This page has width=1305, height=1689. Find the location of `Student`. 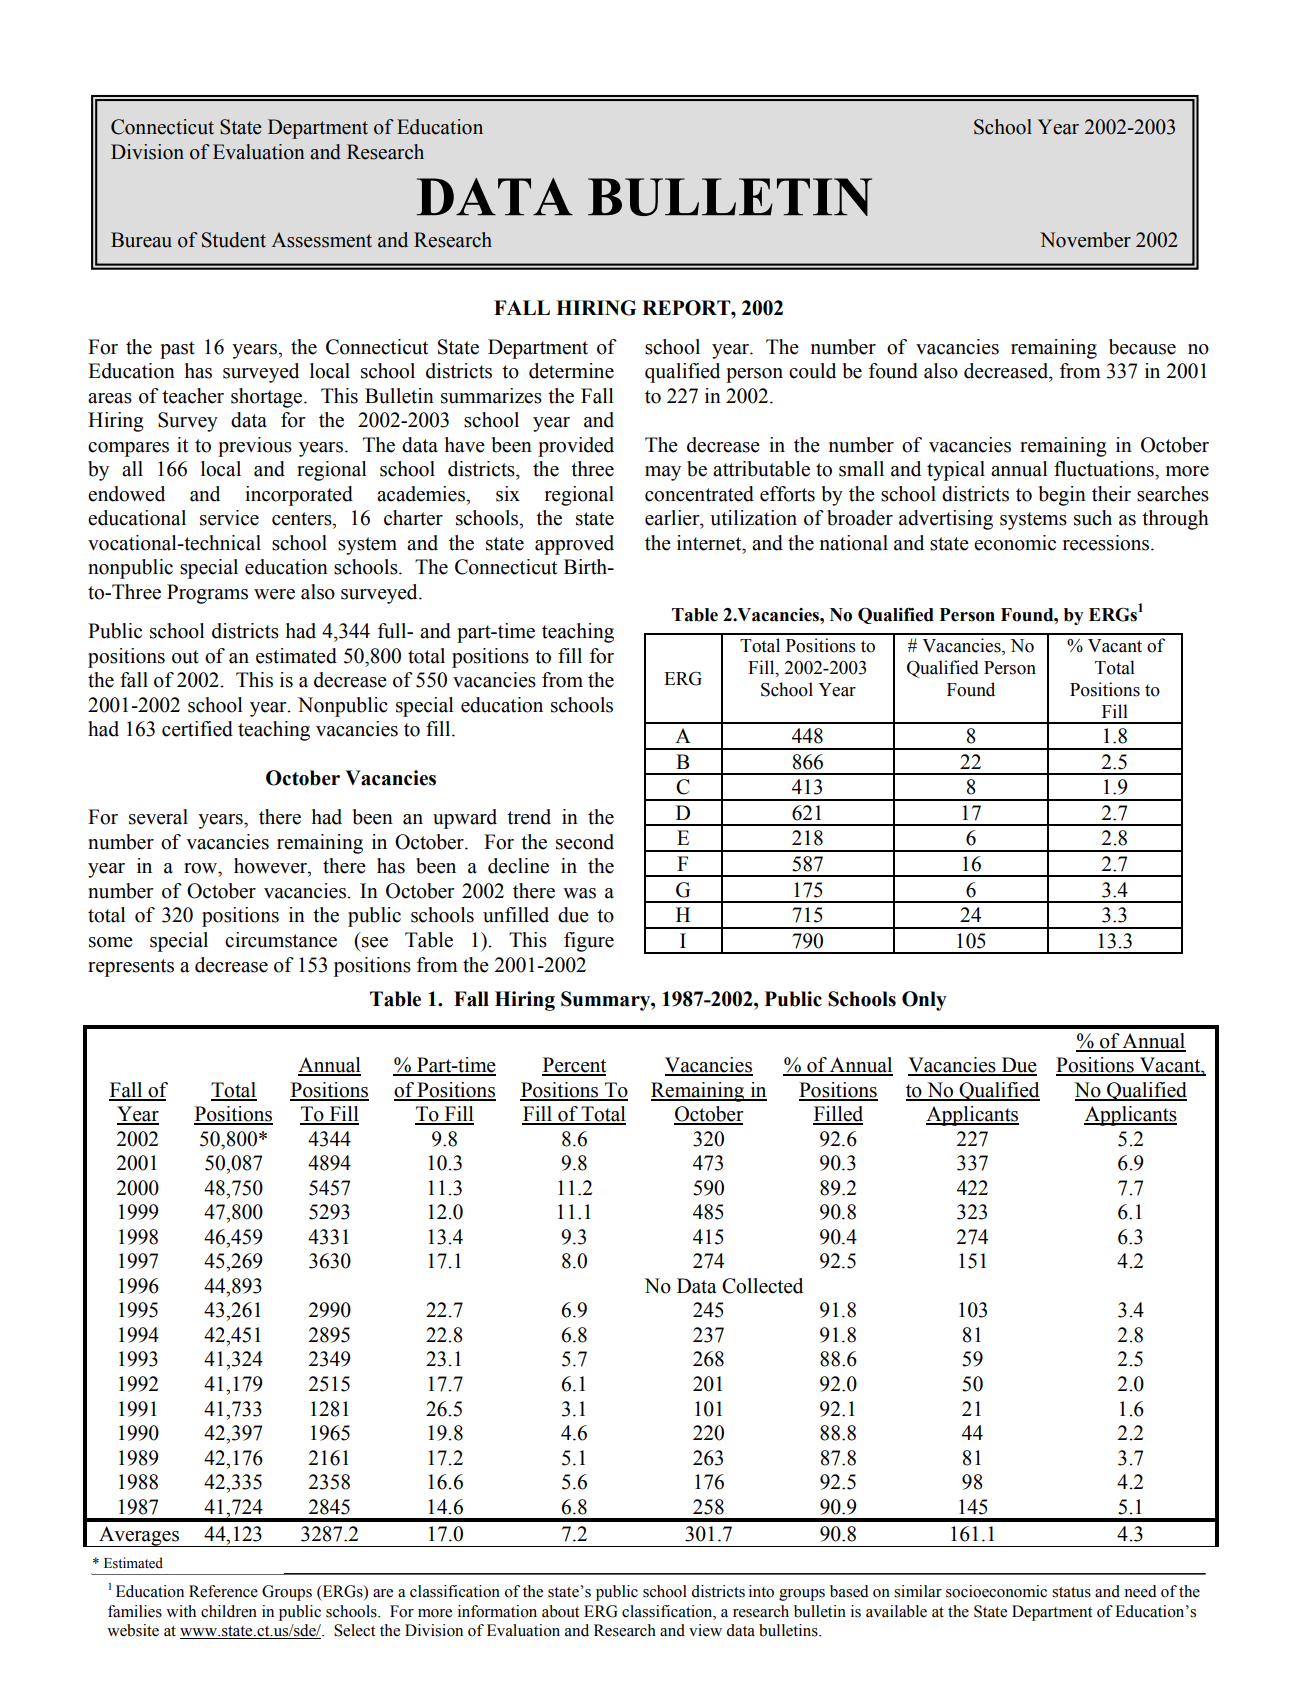

Student is located at coordinates (234, 240).
